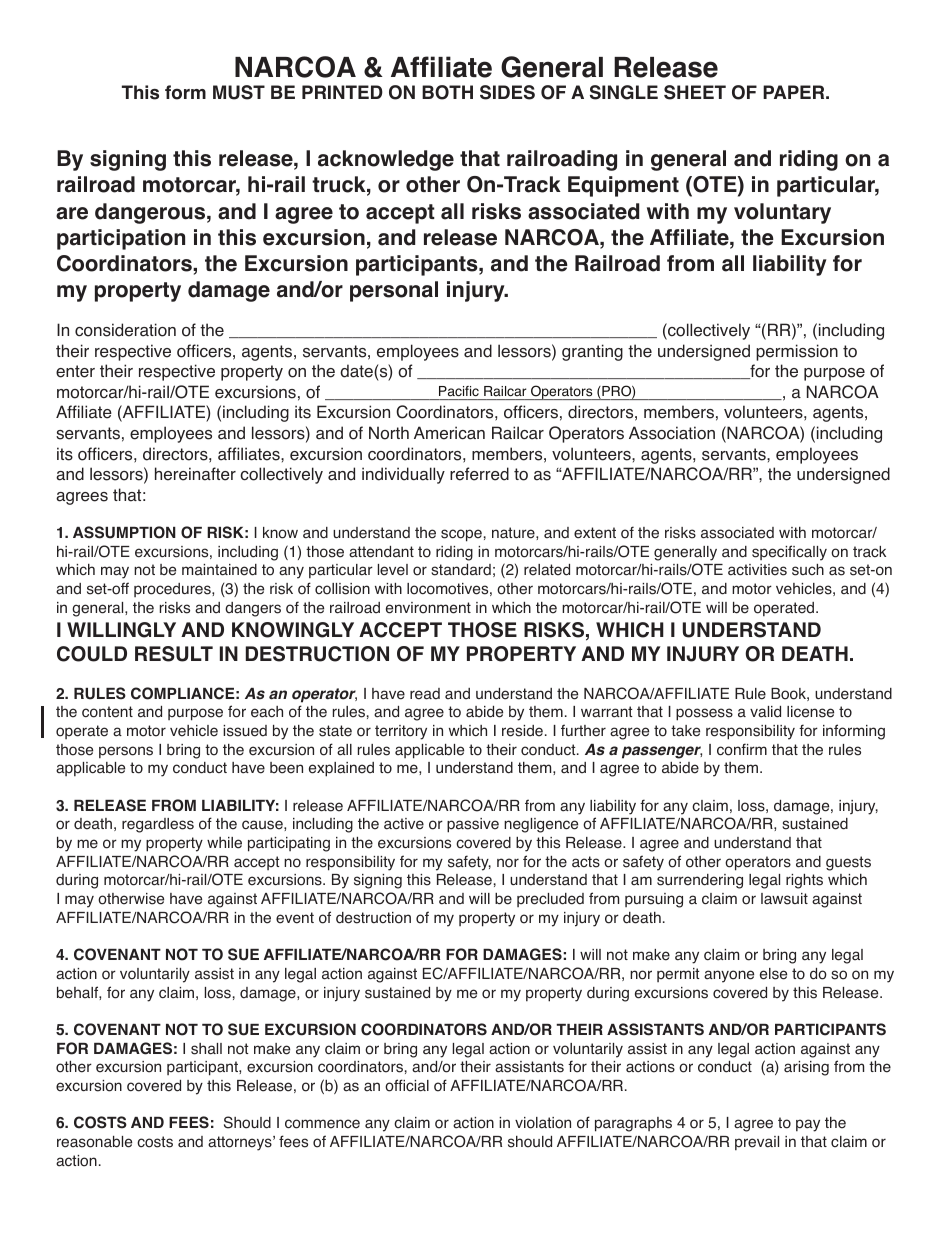  I want to click on MUST, so click(239, 92).
